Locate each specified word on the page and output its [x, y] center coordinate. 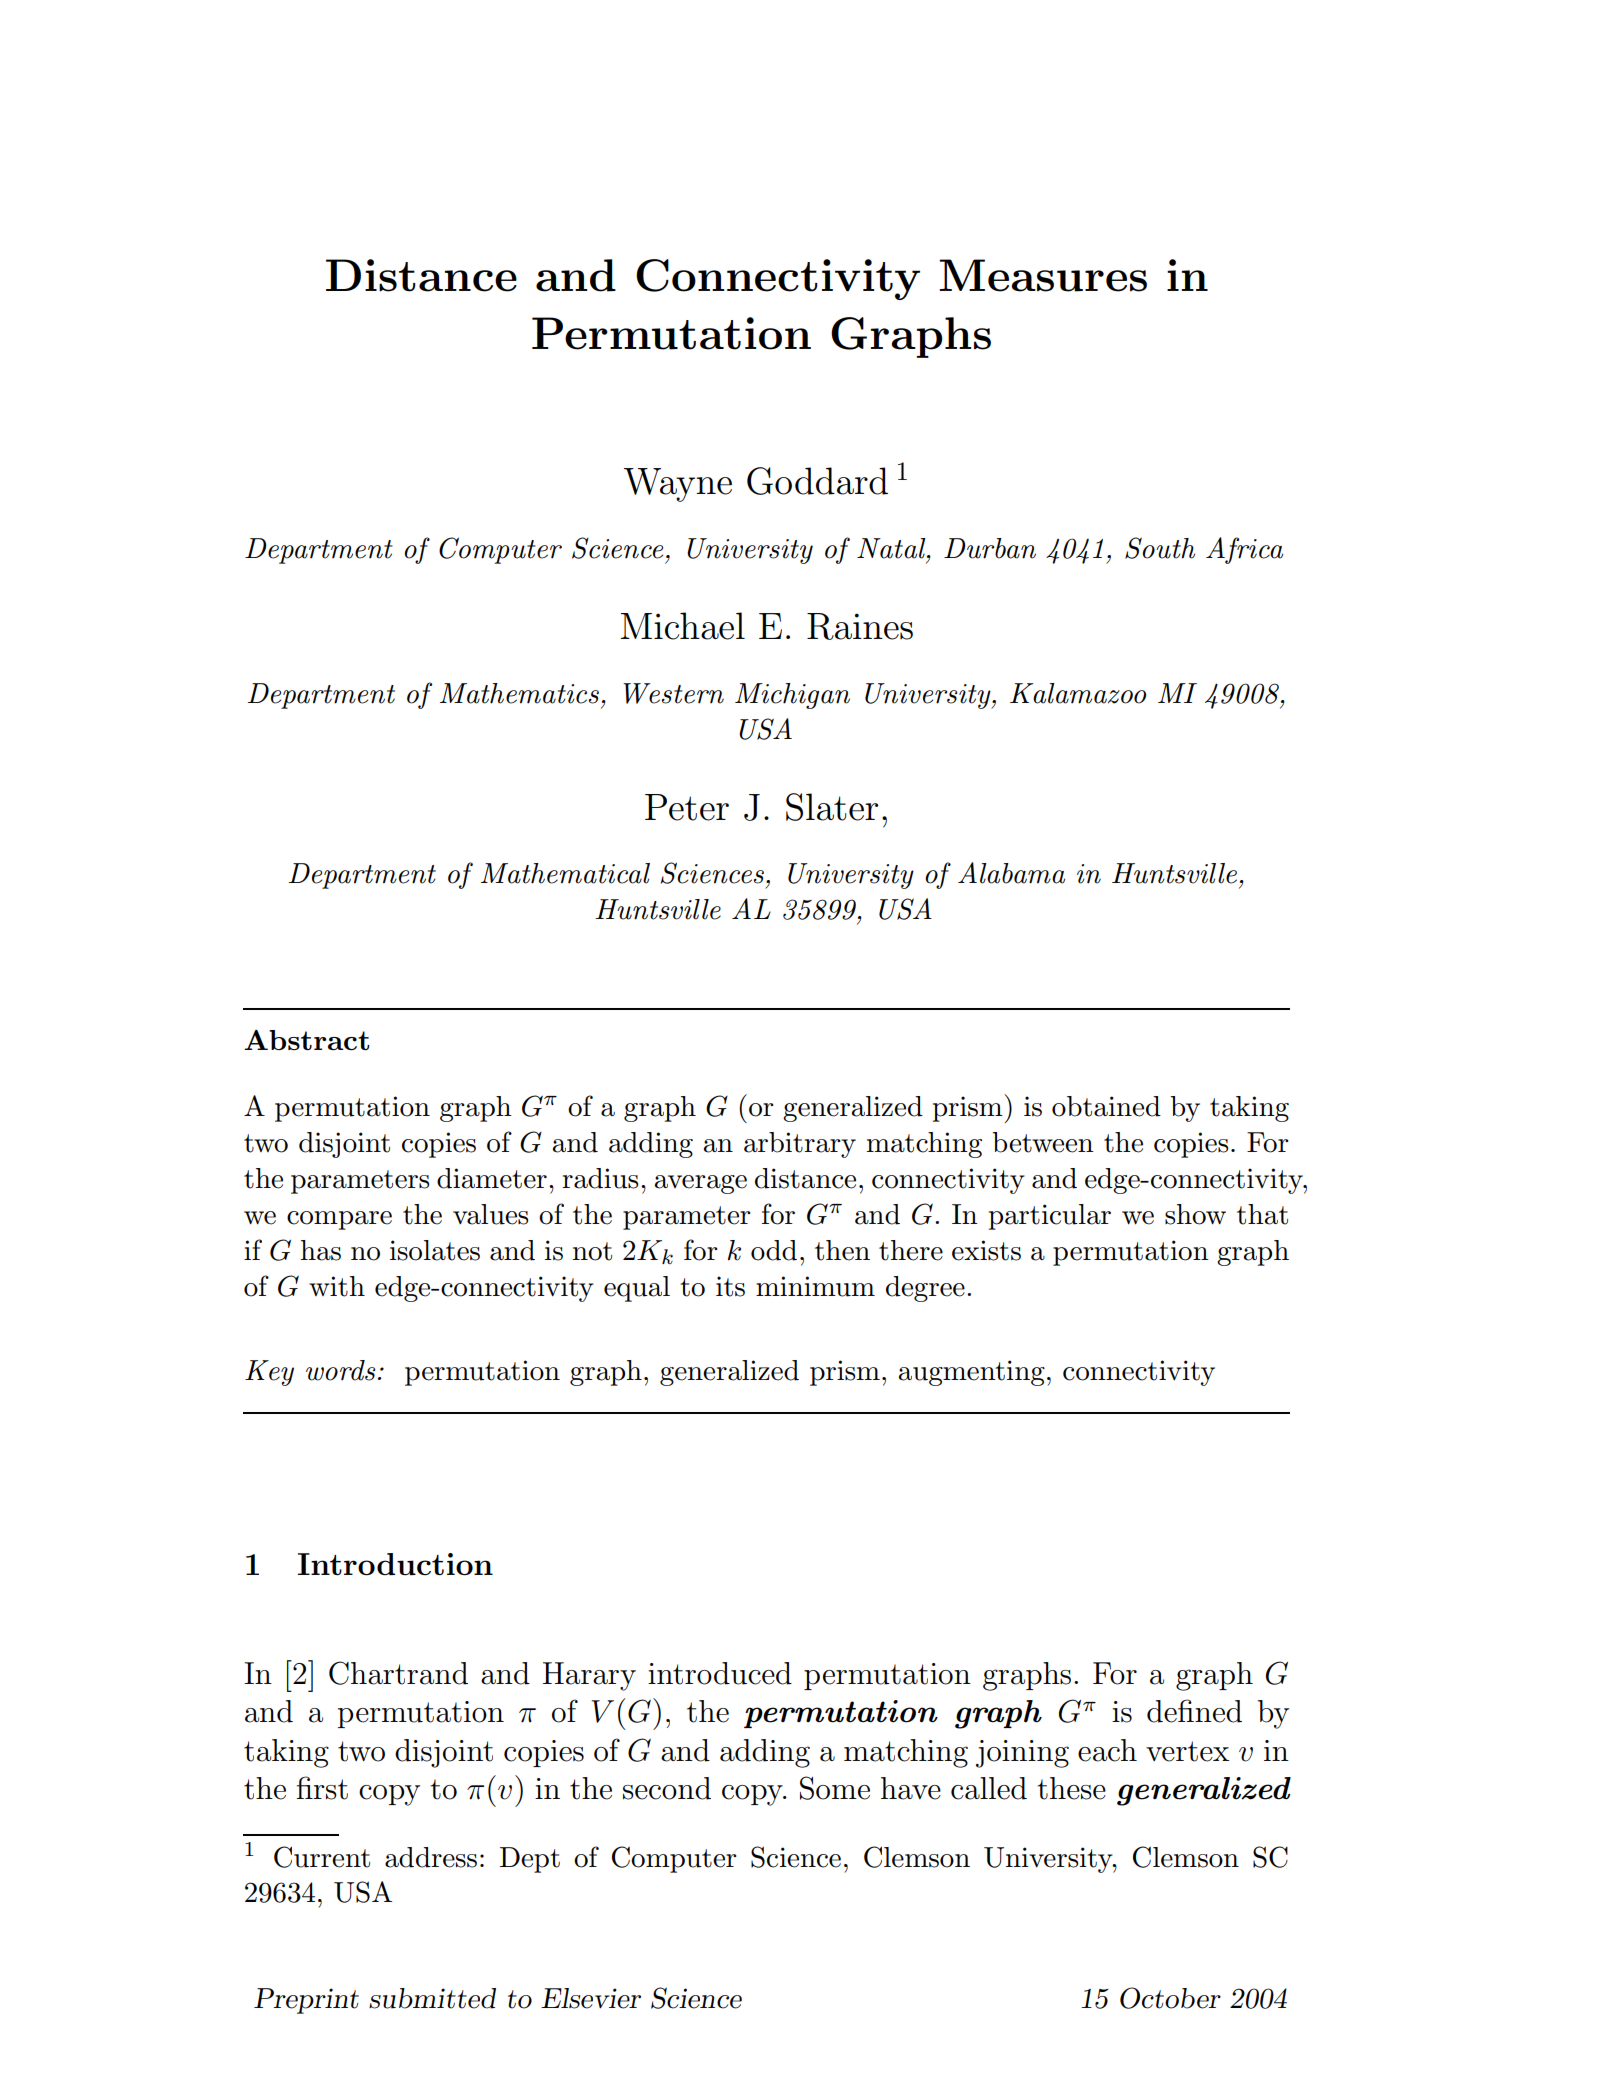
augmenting [972, 1373]
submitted [432, 1998]
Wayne [678, 485]
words [341, 1370]
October [1170, 1998]
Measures [1043, 275]
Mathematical [565, 873]
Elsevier [591, 1998]
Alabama [1011, 873]
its [730, 1286]
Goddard [817, 481]
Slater [832, 807]
